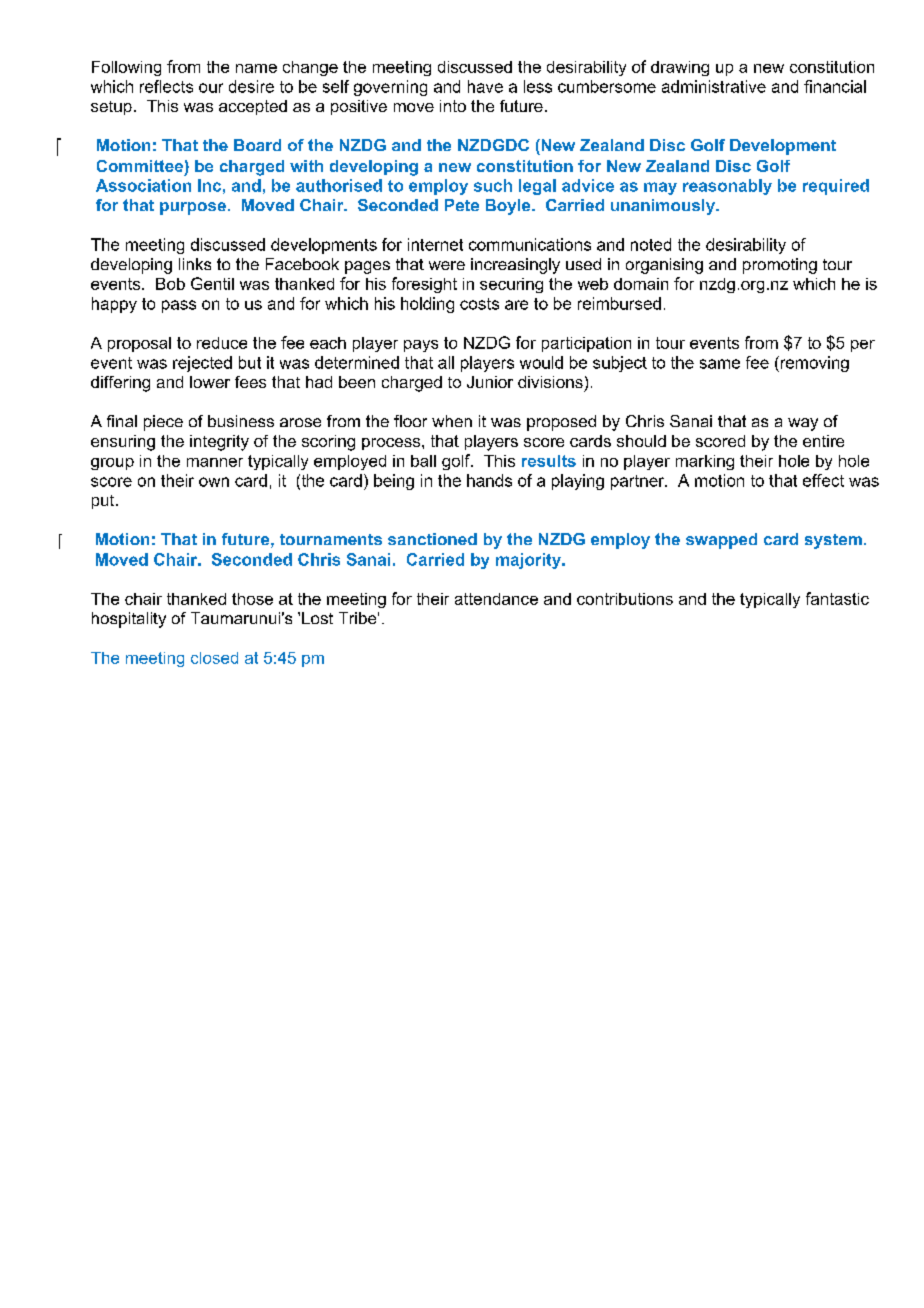 The image size is (924, 1308). Describe the element at coordinates (714, 86) in the image. I see `administrative` at that location.
